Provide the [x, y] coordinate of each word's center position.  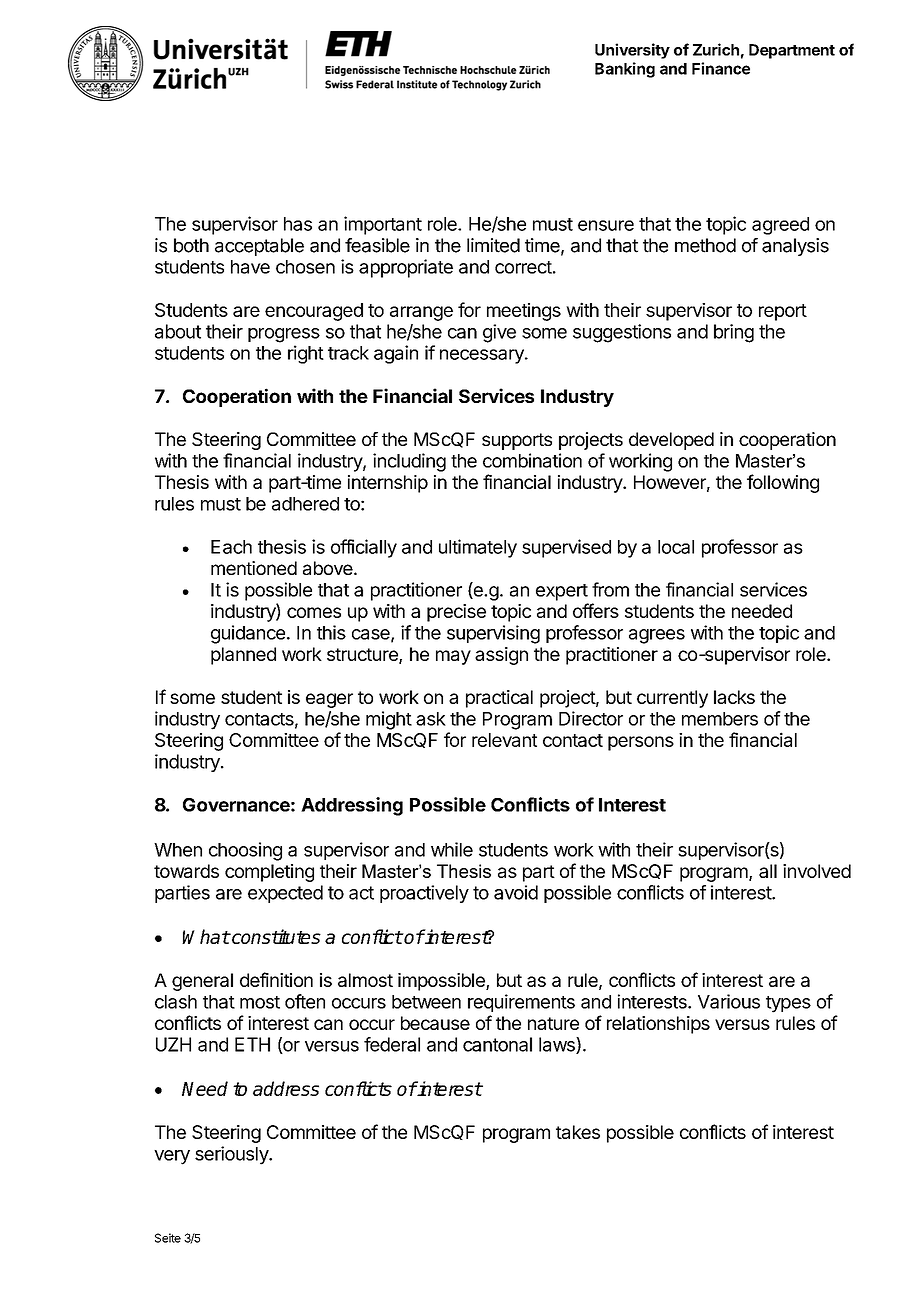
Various [729, 1001]
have [250, 267]
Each [231, 547]
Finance [721, 68]
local [676, 547]
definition [276, 979]
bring [734, 333]
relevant [504, 740]
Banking [625, 70]
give [499, 333]
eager [329, 700]
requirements [521, 1003]
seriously [232, 1155]
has [298, 224]
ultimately [478, 548]
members [720, 719]
